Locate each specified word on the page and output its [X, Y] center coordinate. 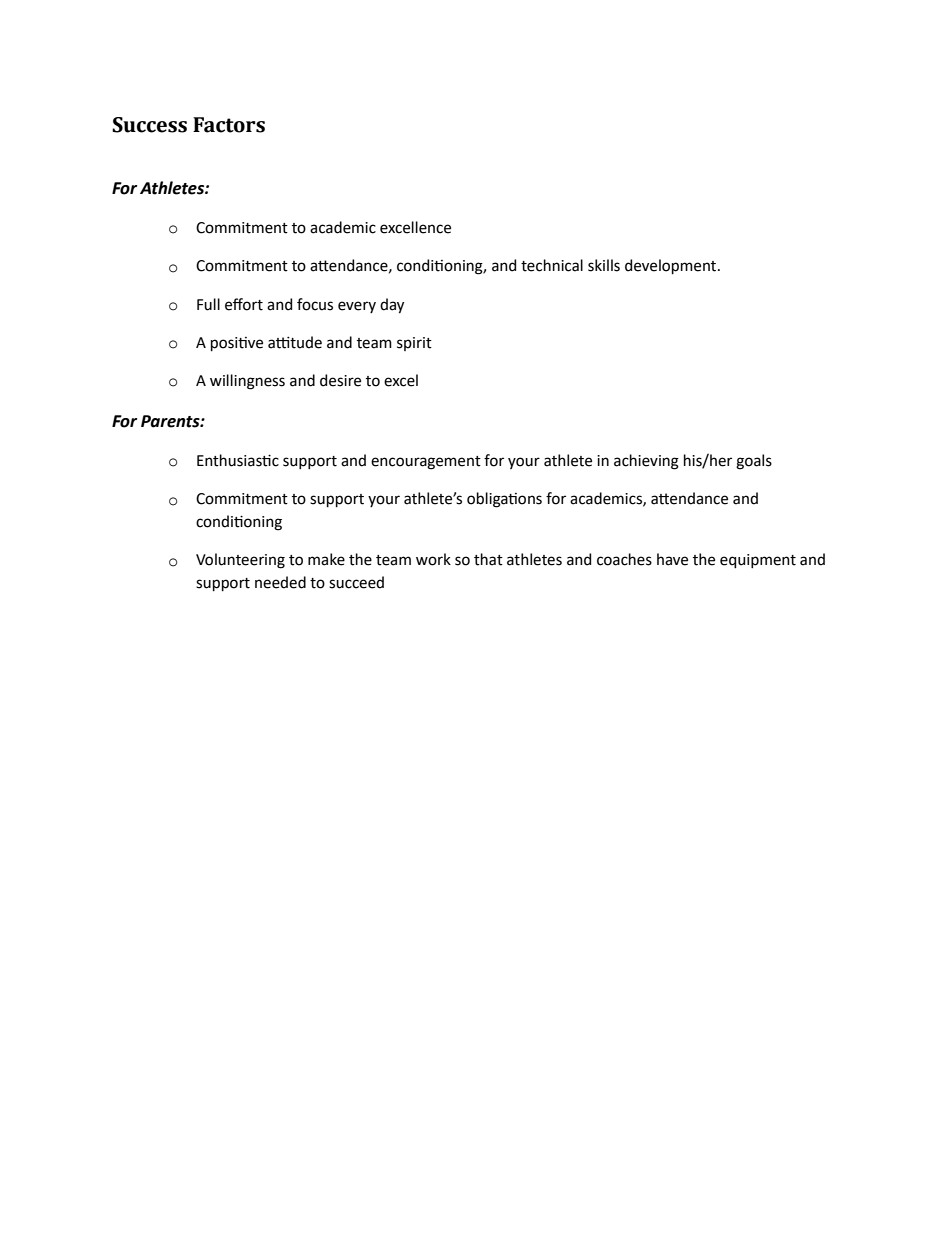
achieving [646, 462]
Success [149, 125]
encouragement [426, 463]
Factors [229, 125]
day [392, 306]
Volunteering [240, 561]
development [672, 266]
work [433, 559]
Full [208, 304]
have [672, 559]
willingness [247, 382]
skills [604, 265]
